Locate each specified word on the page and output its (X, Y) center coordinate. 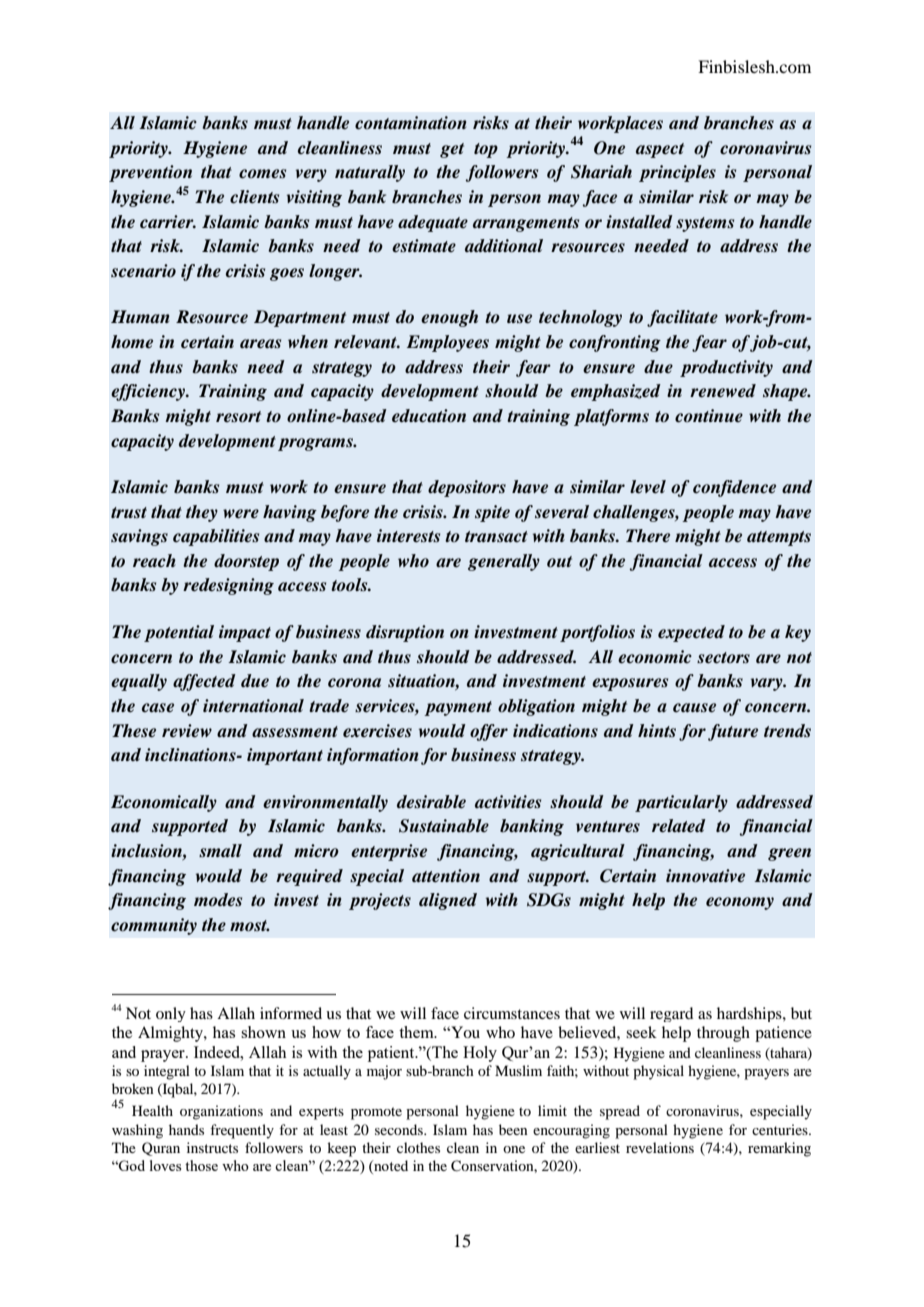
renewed (723, 391)
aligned (448, 901)
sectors (723, 658)
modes (218, 900)
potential (179, 633)
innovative (705, 876)
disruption (405, 633)
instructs (212, 1147)
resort (238, 417)
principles (677, 173)
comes (262, 174)
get (452, 150)
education (429, 416)
